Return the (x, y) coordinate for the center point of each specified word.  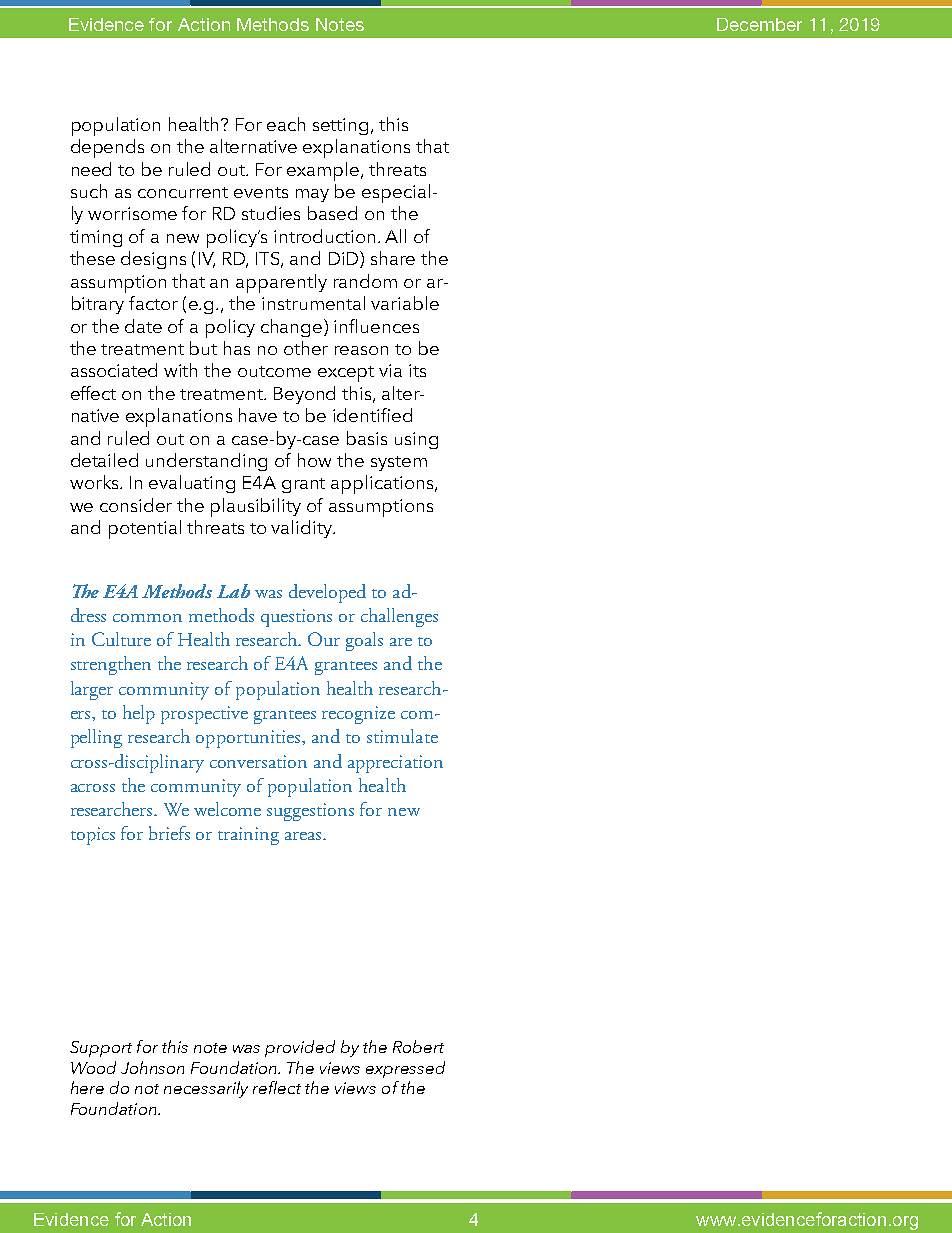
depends (107, 148)
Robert (418, 1046)
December (759, 24)
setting (340, 126)
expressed (405, 1069)
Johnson (152, 1067)
